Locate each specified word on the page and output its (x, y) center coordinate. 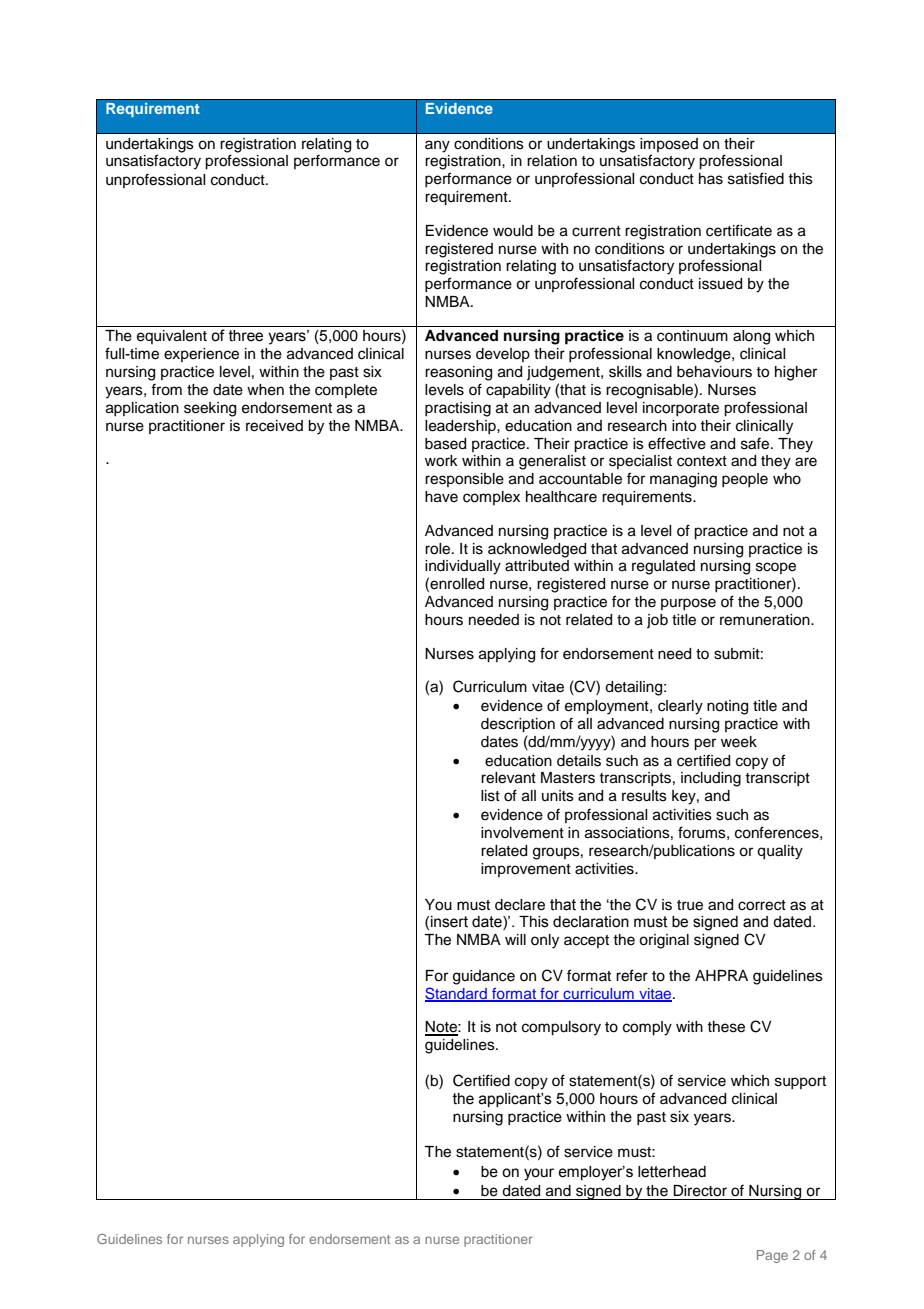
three (246, 336)
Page (772, 1256)
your (539, 1174)
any (437, 146)
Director (700, 1191)
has (711, 179)
